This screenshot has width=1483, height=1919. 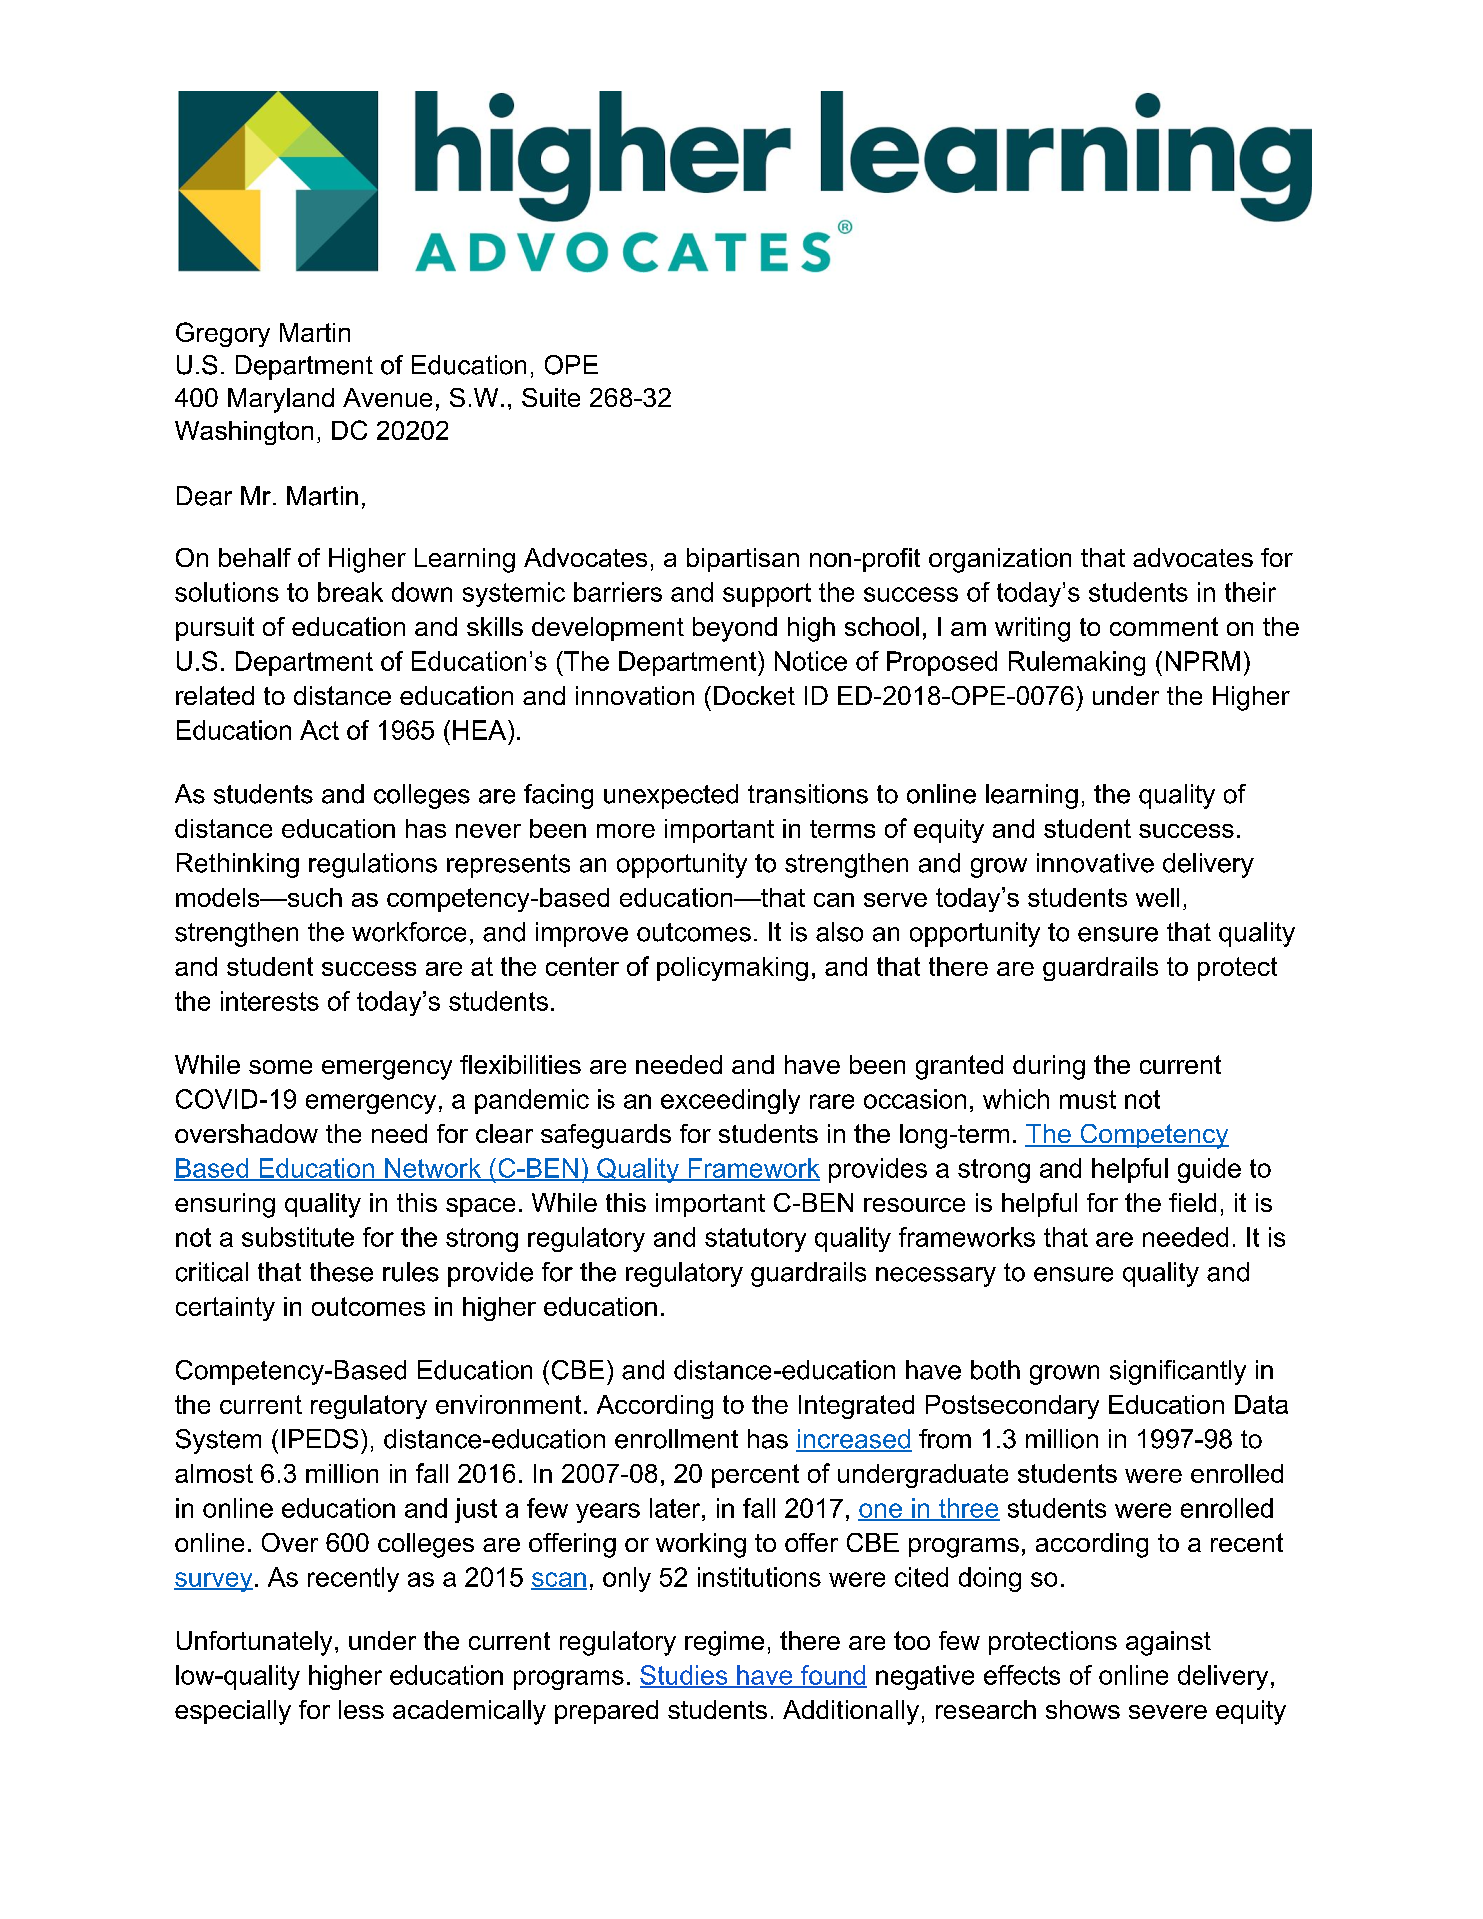 I want to click on beyond, so click(x=735, y=629).
